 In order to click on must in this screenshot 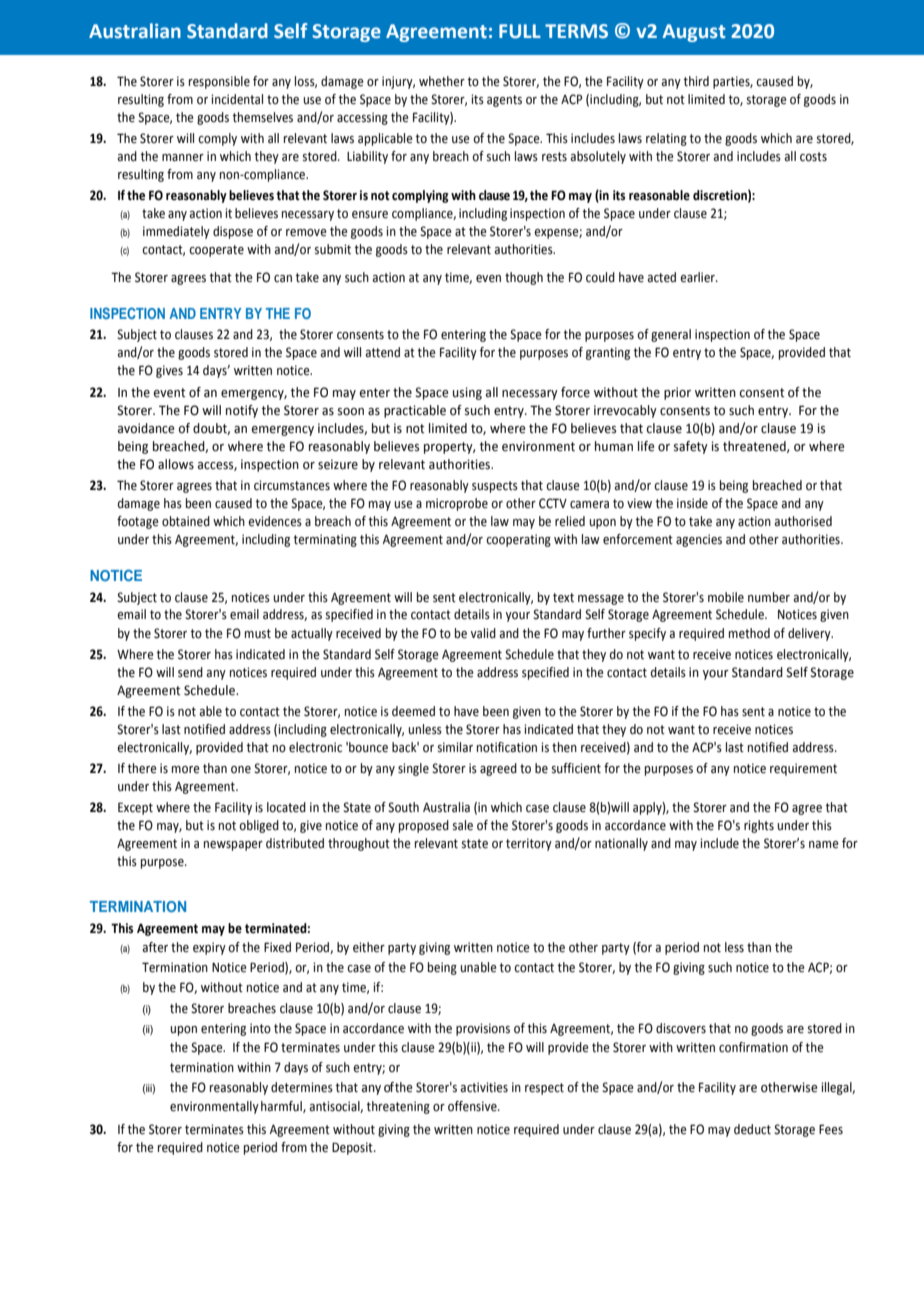, I will do `click(258, 634)`.
